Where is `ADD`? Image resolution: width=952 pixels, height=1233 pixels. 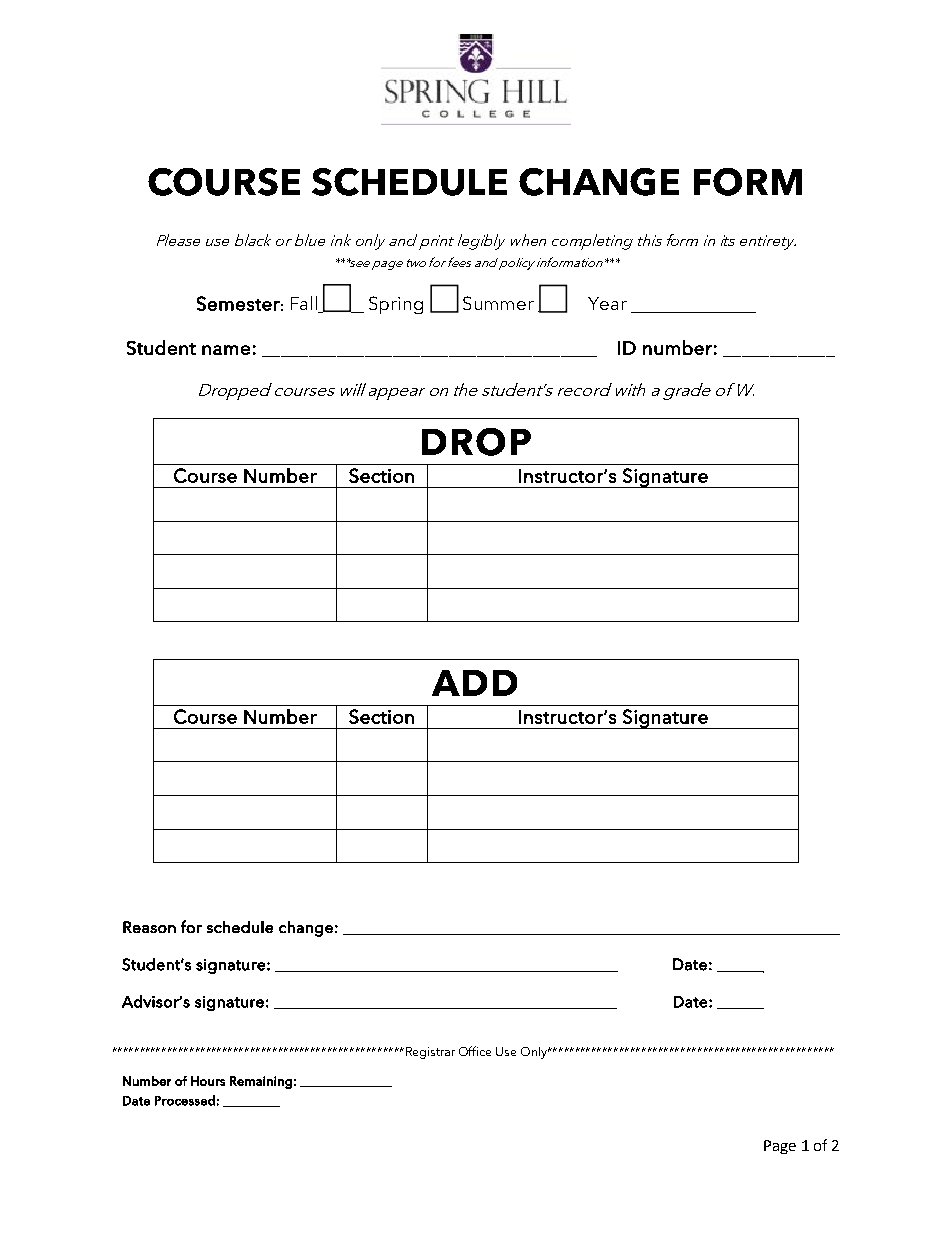
ADD is located at coordinates (474, 683).
